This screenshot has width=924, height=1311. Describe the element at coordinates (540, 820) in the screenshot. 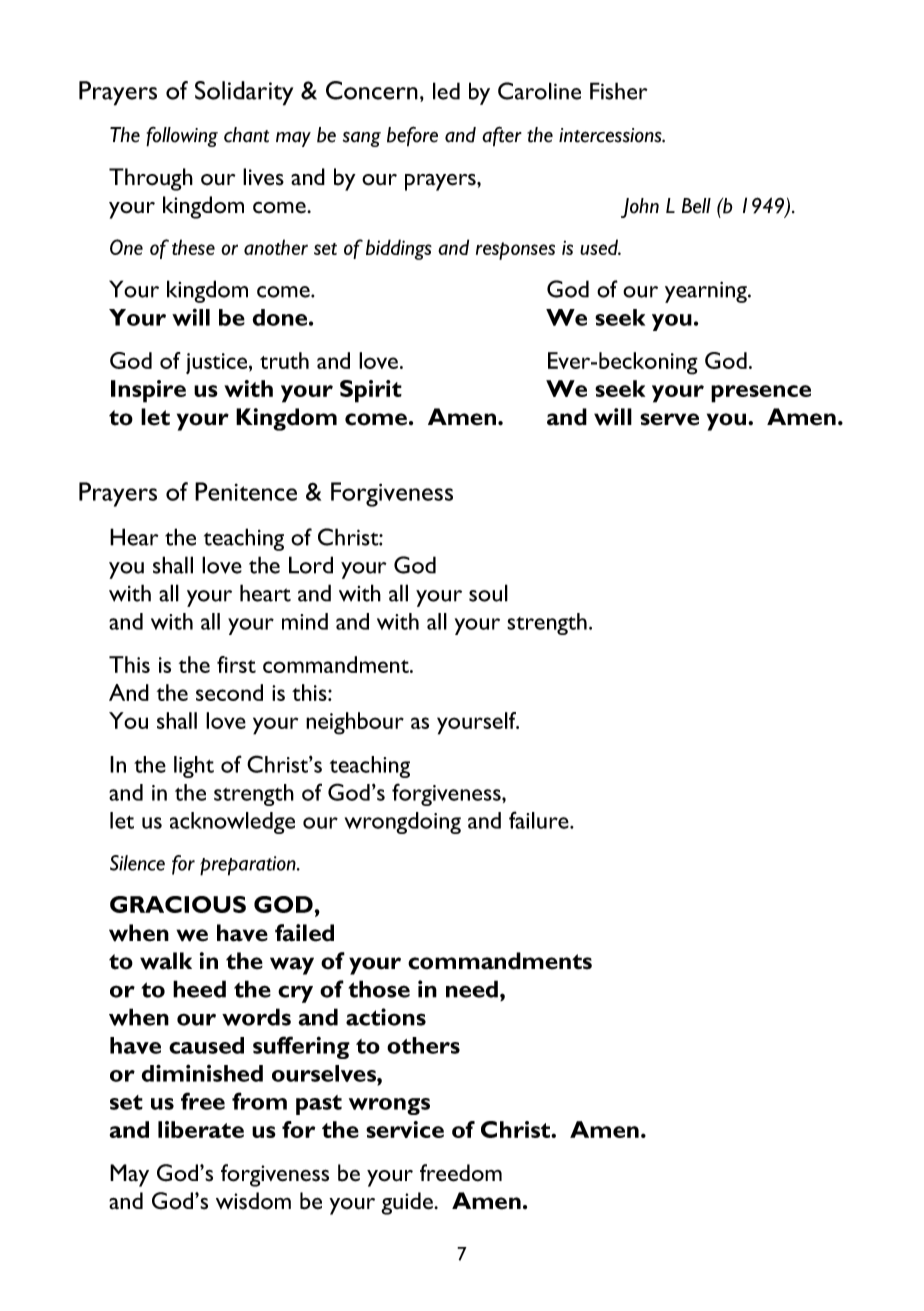

I see `failure` at that location.
